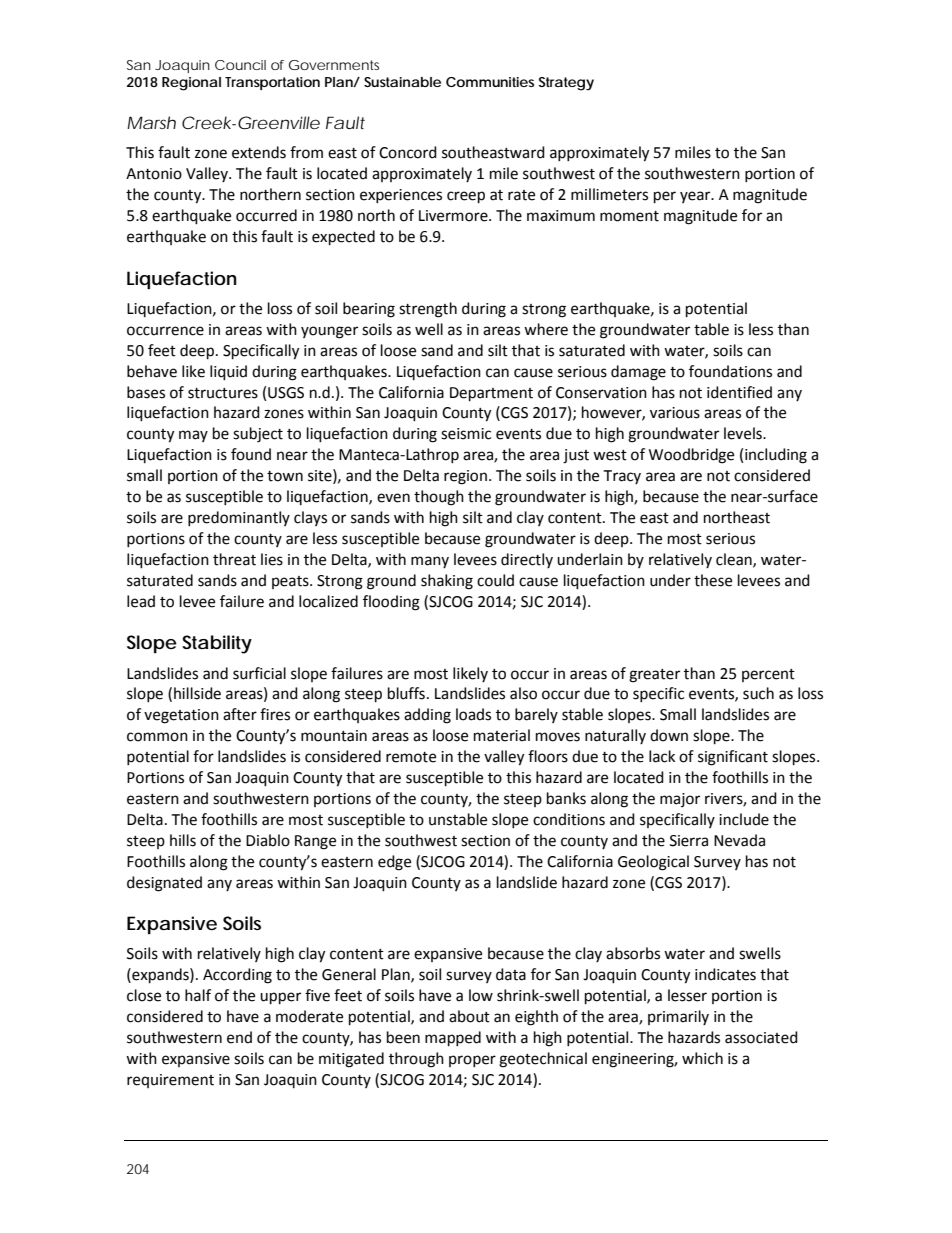  What do you see at coordinates (453, 1039) in the screenshot?
I see `mapped` at bounding box center [453, 1039].
